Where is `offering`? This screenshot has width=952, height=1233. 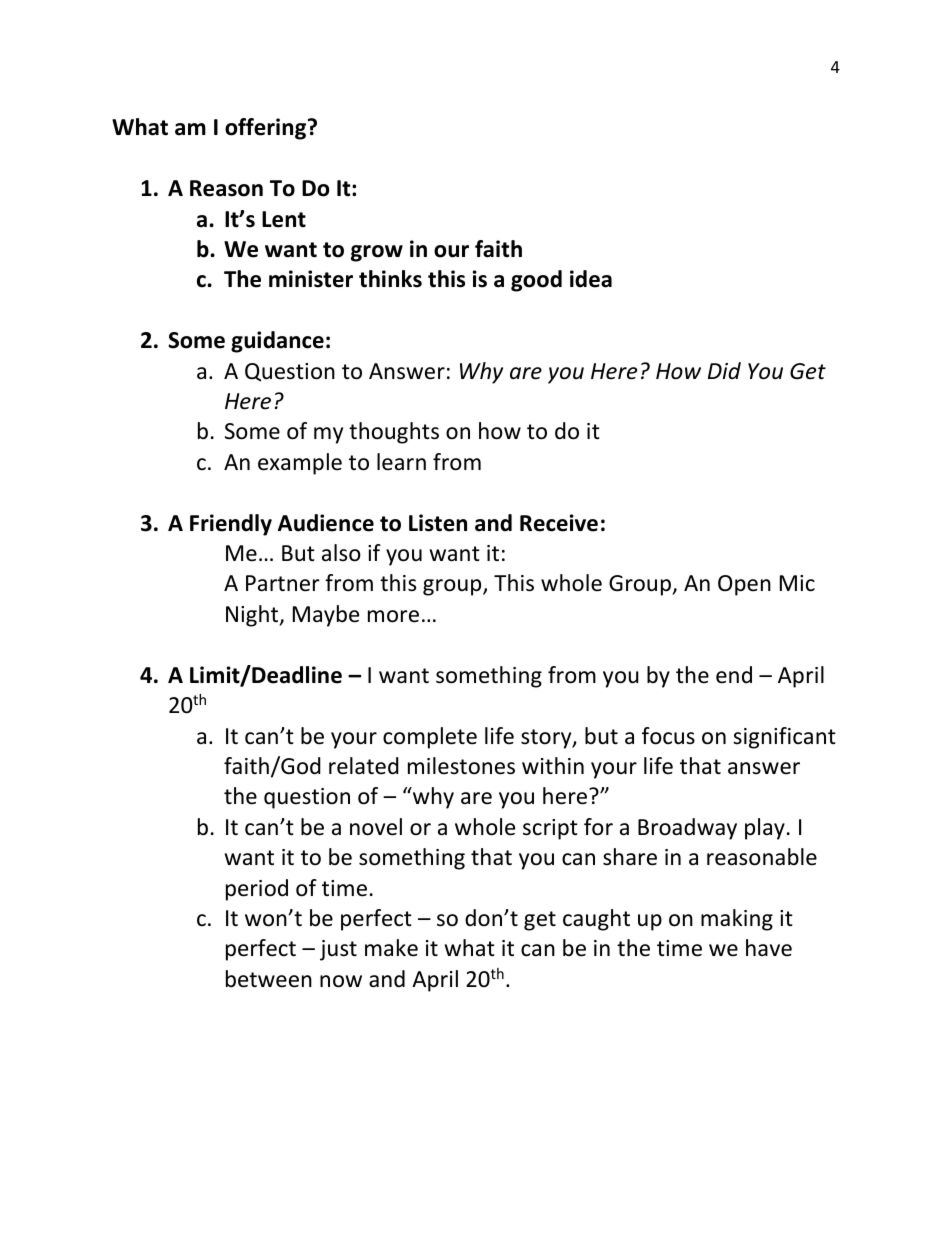
offering is located at coordinates (267, 129).
